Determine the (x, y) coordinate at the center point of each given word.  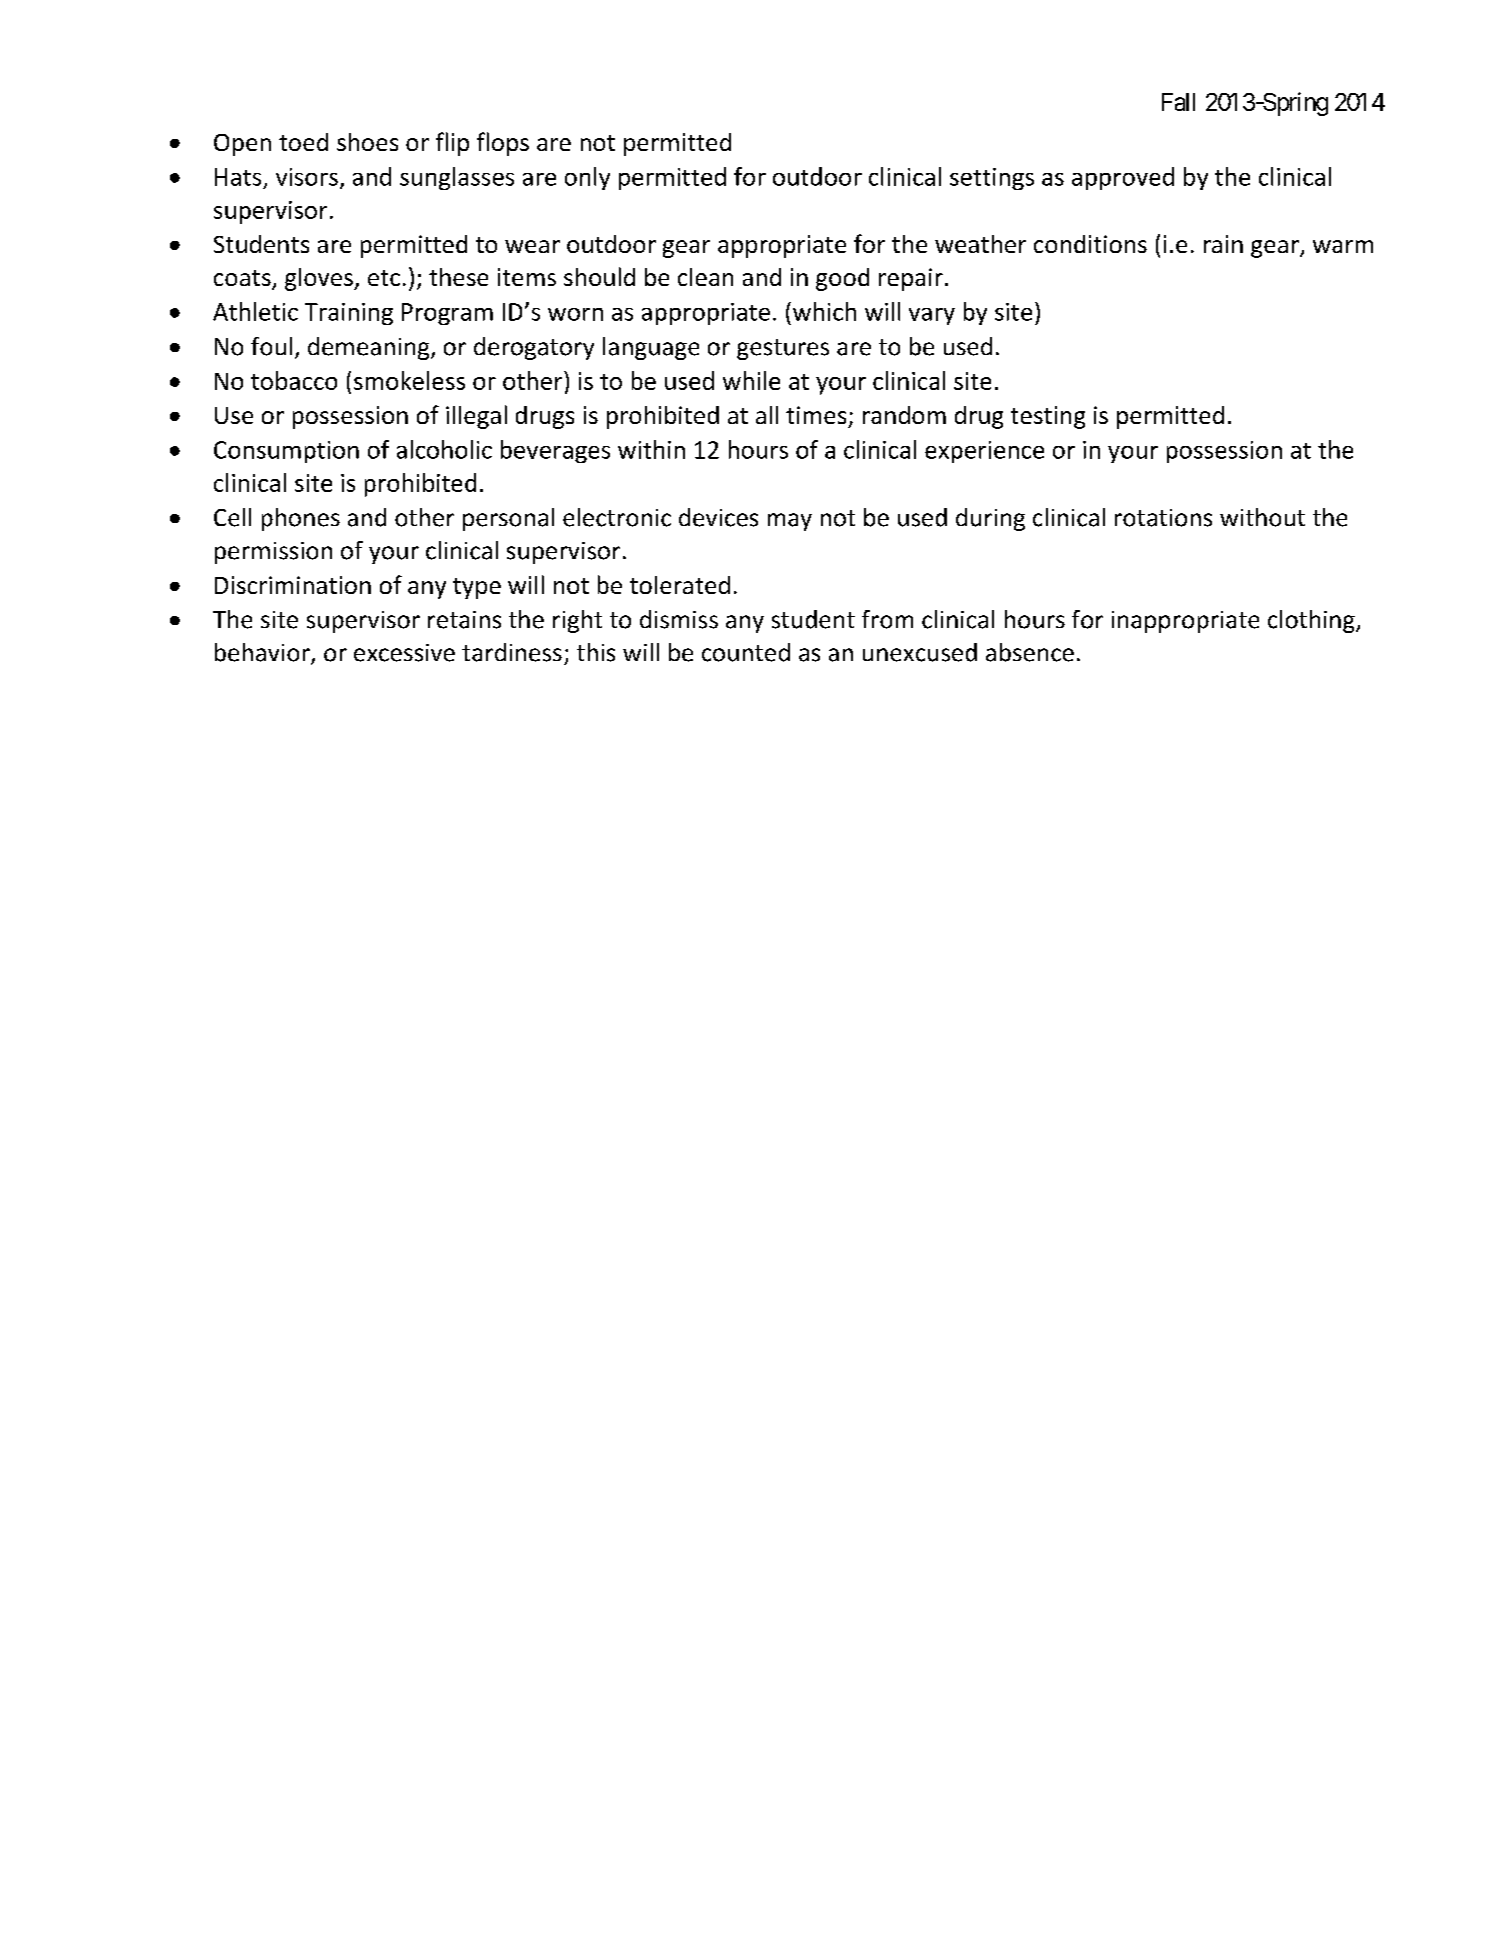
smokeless (409, 380)
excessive (404, 653)
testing (1048, 417)
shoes (367, 142)
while (751, 380)
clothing (1312, 621)
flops (503, 144)
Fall (1178, 102)
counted (746, 652)
